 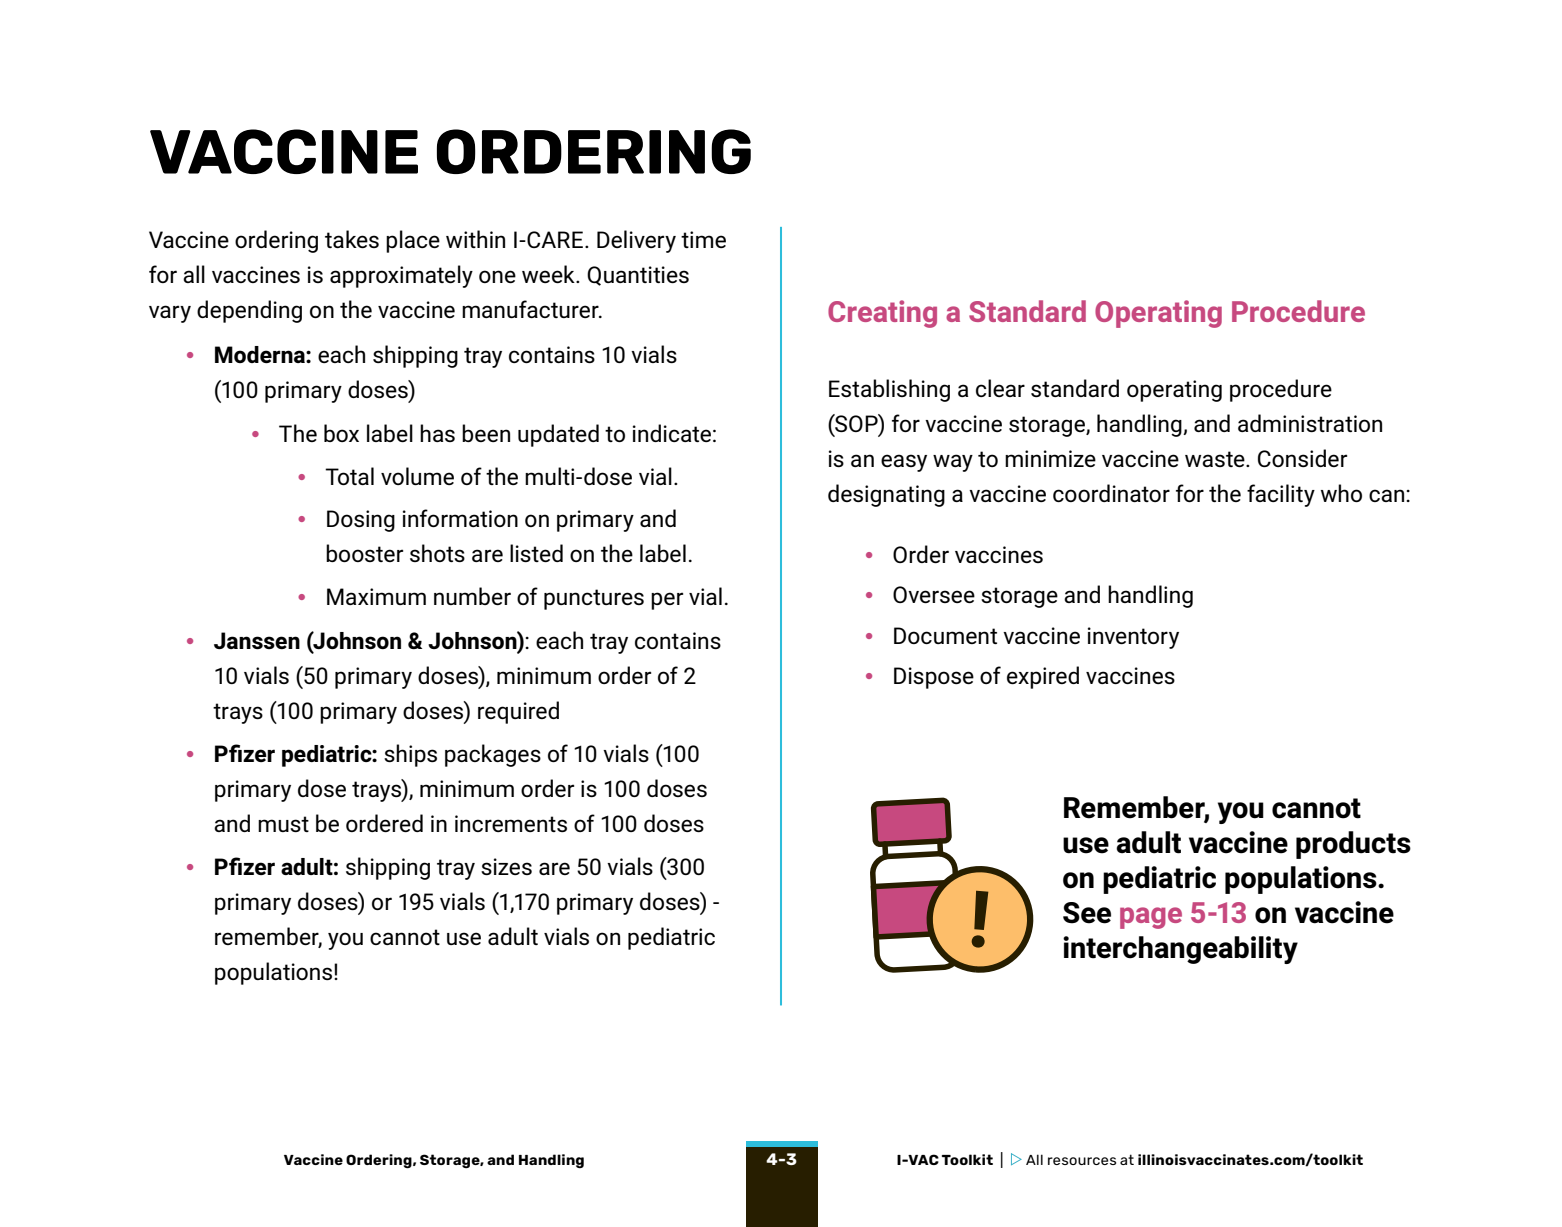 What do you see at coordinates (283, 824) in the page?
I see `must` at bounding box center [283, 824].
